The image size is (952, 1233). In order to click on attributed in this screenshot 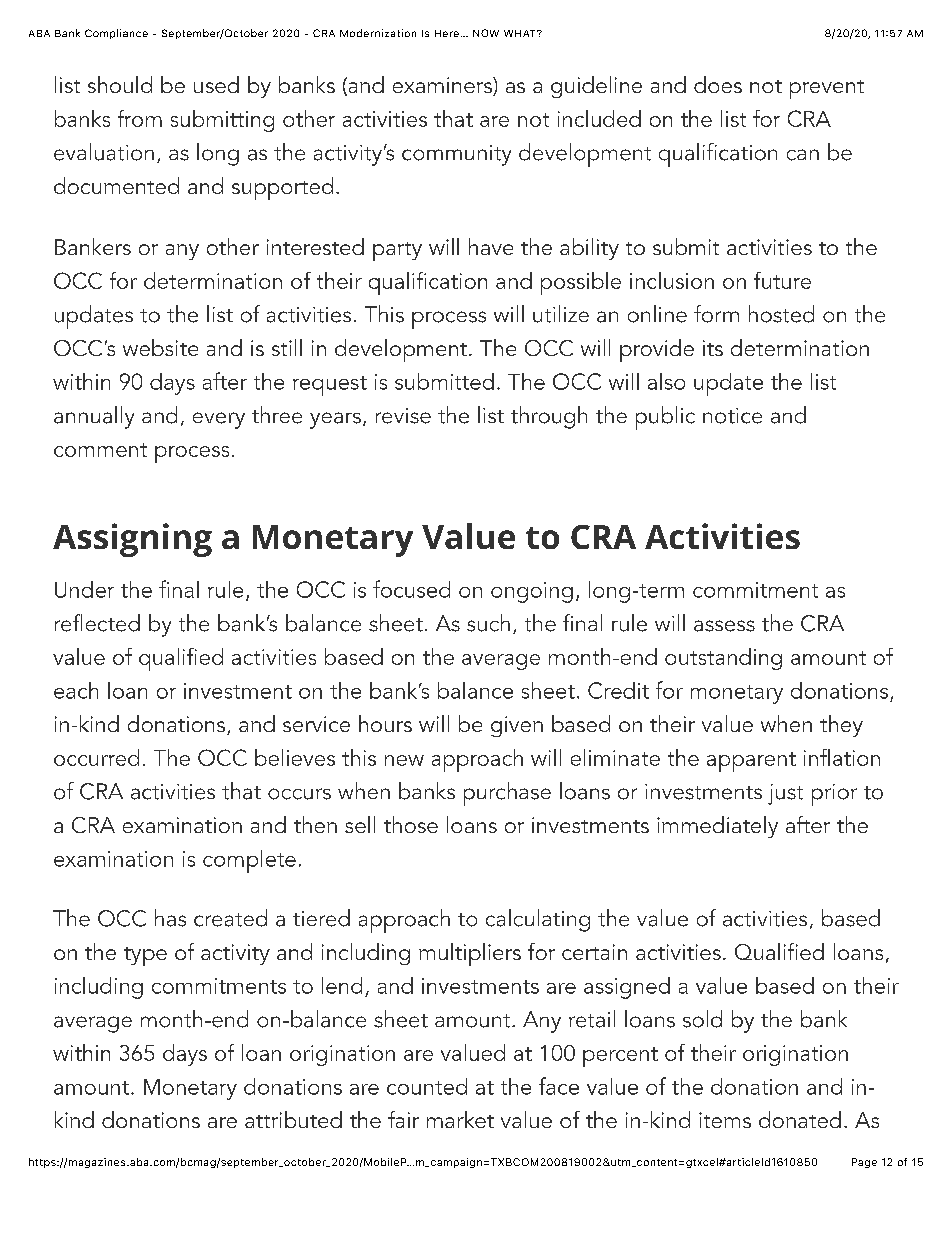, I will do `click(293, 1119)`.
